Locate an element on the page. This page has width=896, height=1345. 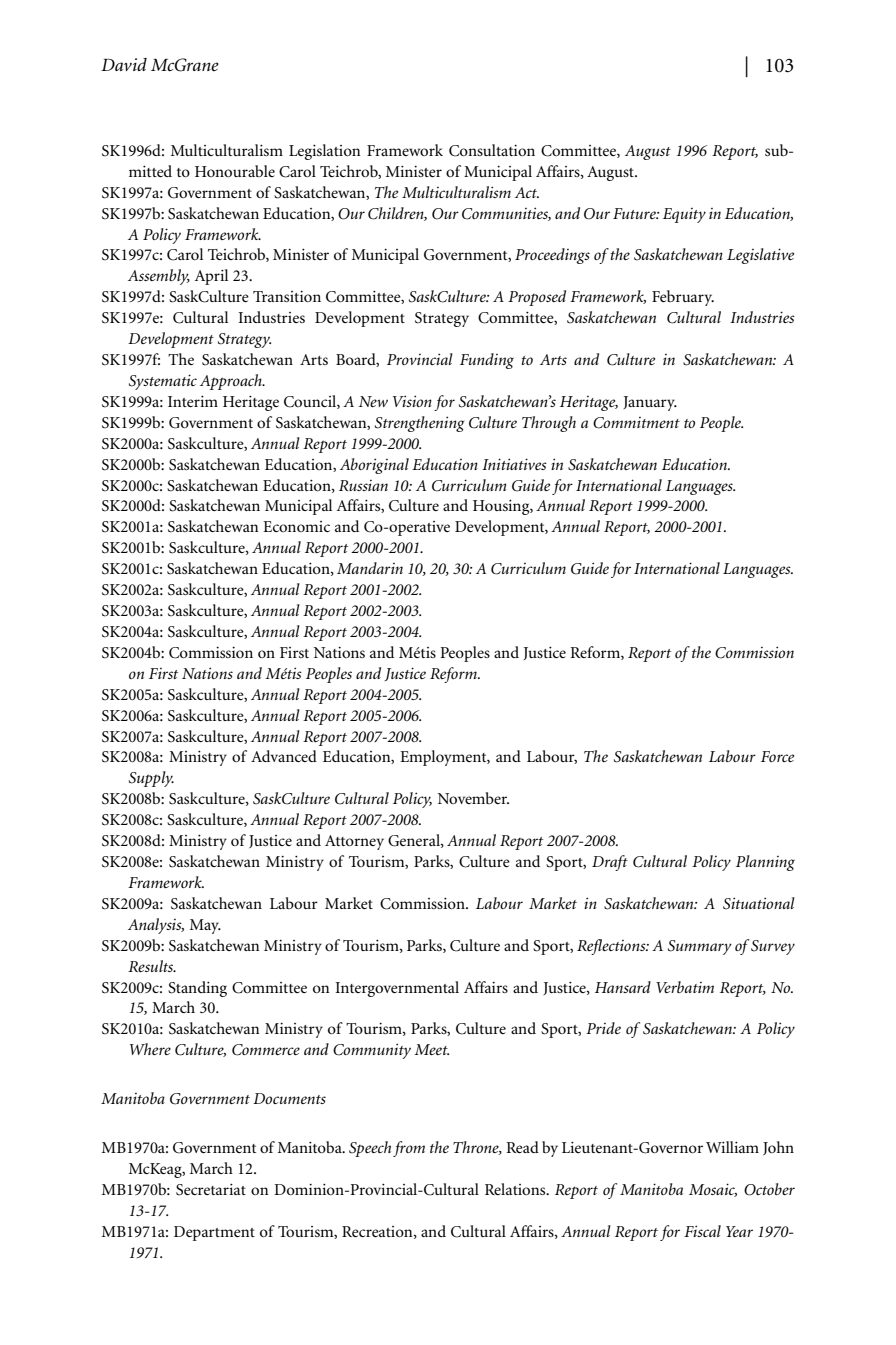
Meet is located at coordinates (431, 1049).
